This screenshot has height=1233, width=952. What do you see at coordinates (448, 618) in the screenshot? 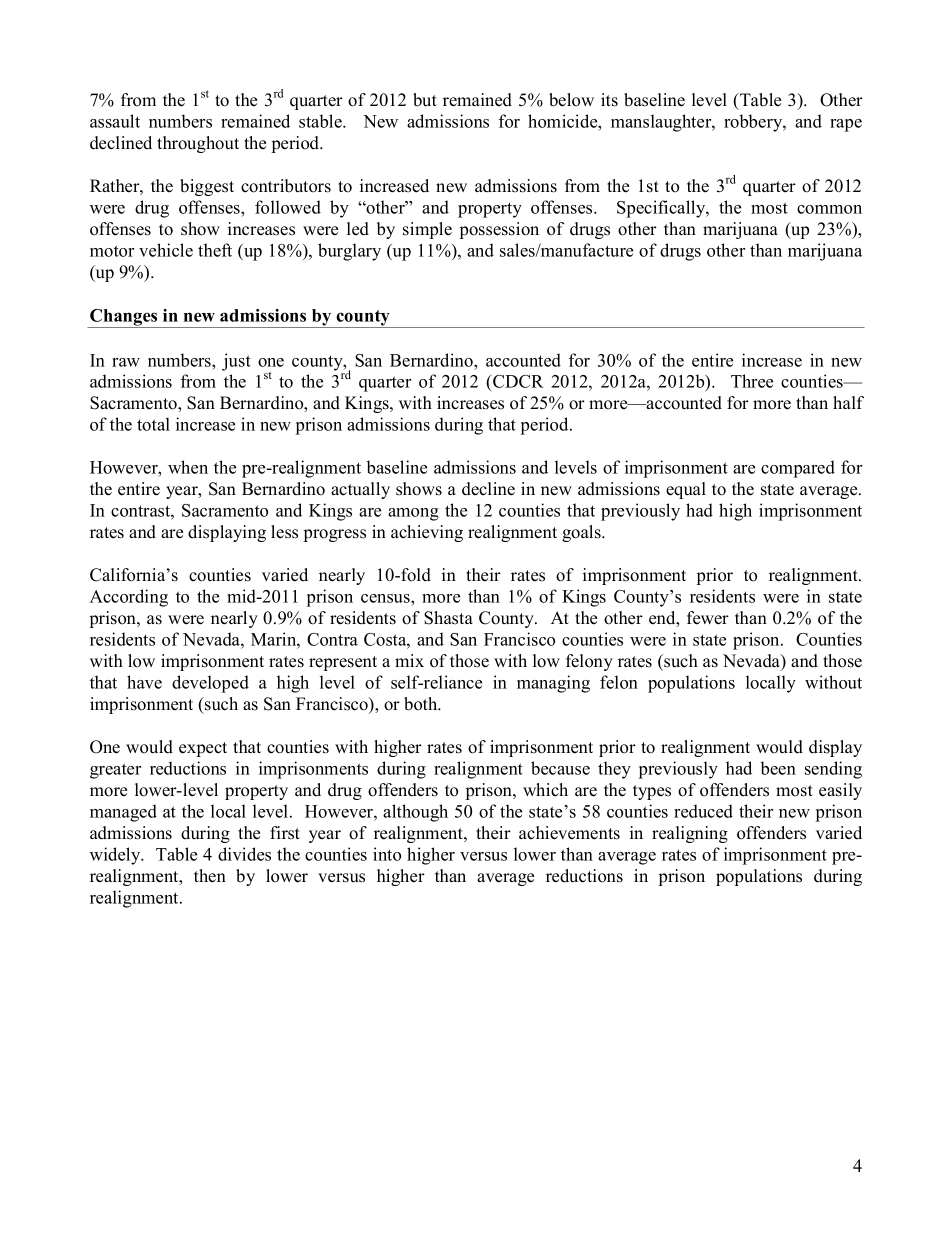
I see `Shasta` at bounding box center [448, 618].
